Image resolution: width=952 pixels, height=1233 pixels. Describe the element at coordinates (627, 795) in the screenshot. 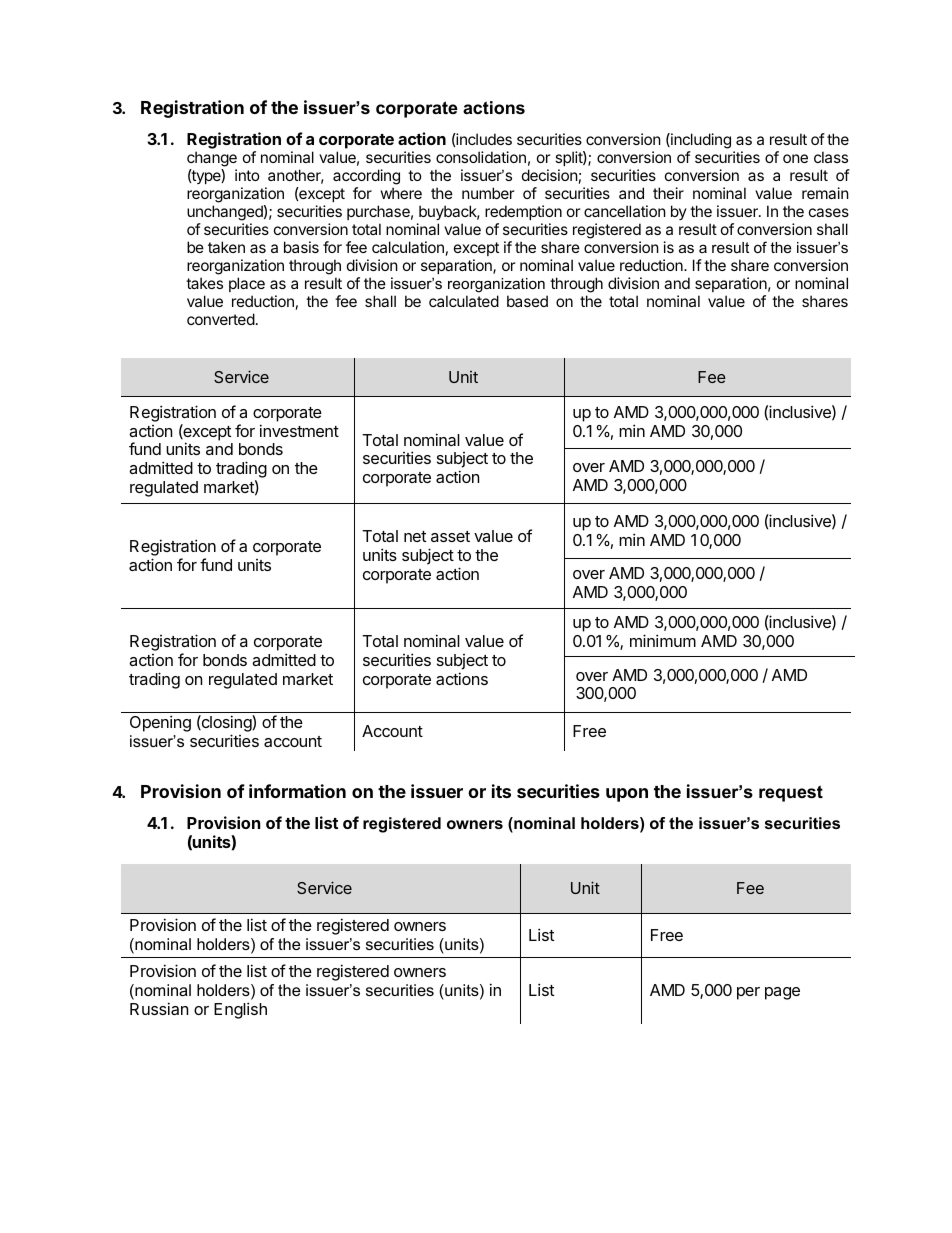

I see `upon` at that location.
